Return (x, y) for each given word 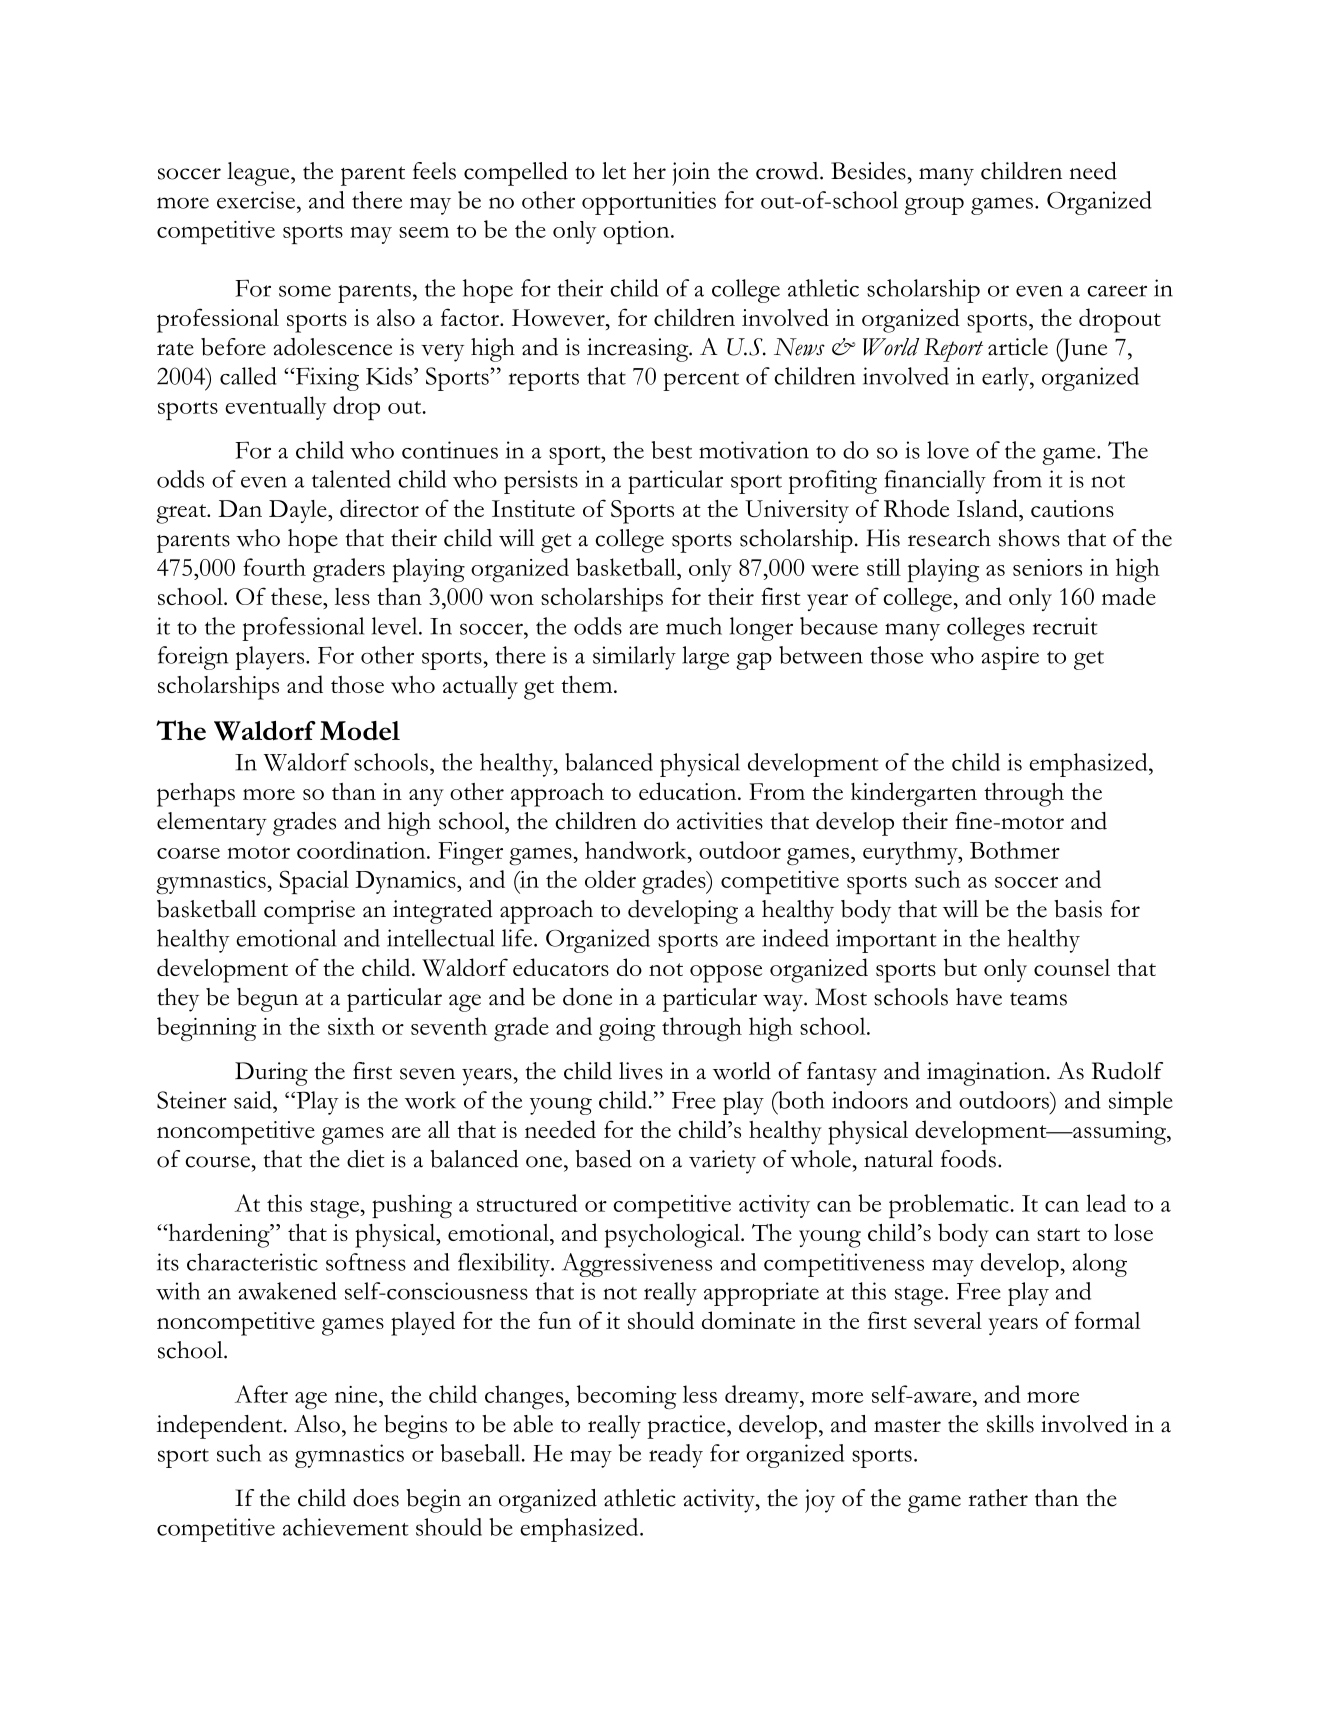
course (218, 1162)
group (934, 206)
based (603, 1159)
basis (1078, 909)
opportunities (649, 203)
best (671, 450)
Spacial (314, 882)
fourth (274, 567)
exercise (256, 200)
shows (1029, 538)
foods (968, 1159)
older (610, 879)
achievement (346, 1527)
